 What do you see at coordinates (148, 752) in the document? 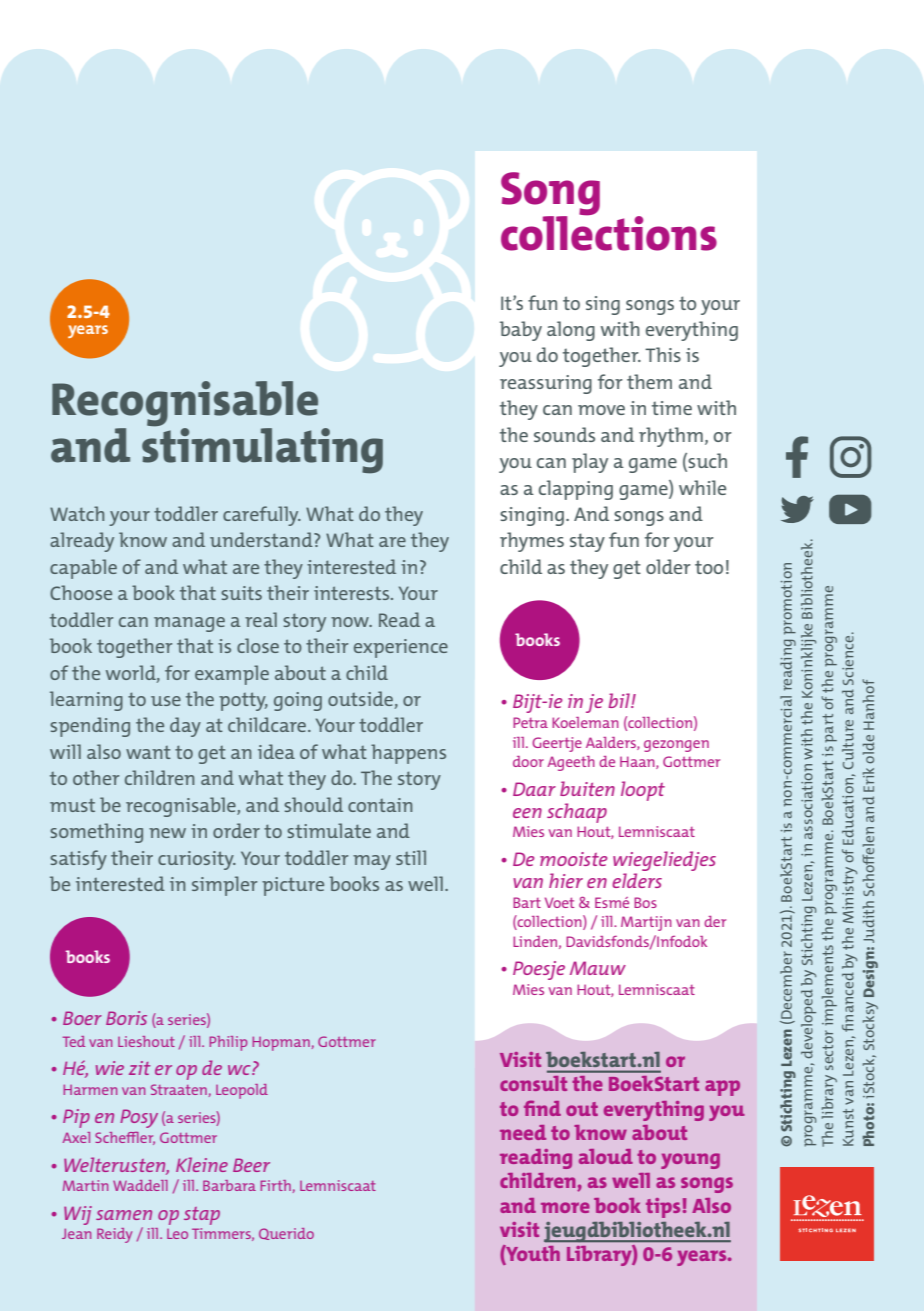
I see `want` at bounding box center [148, 752].
